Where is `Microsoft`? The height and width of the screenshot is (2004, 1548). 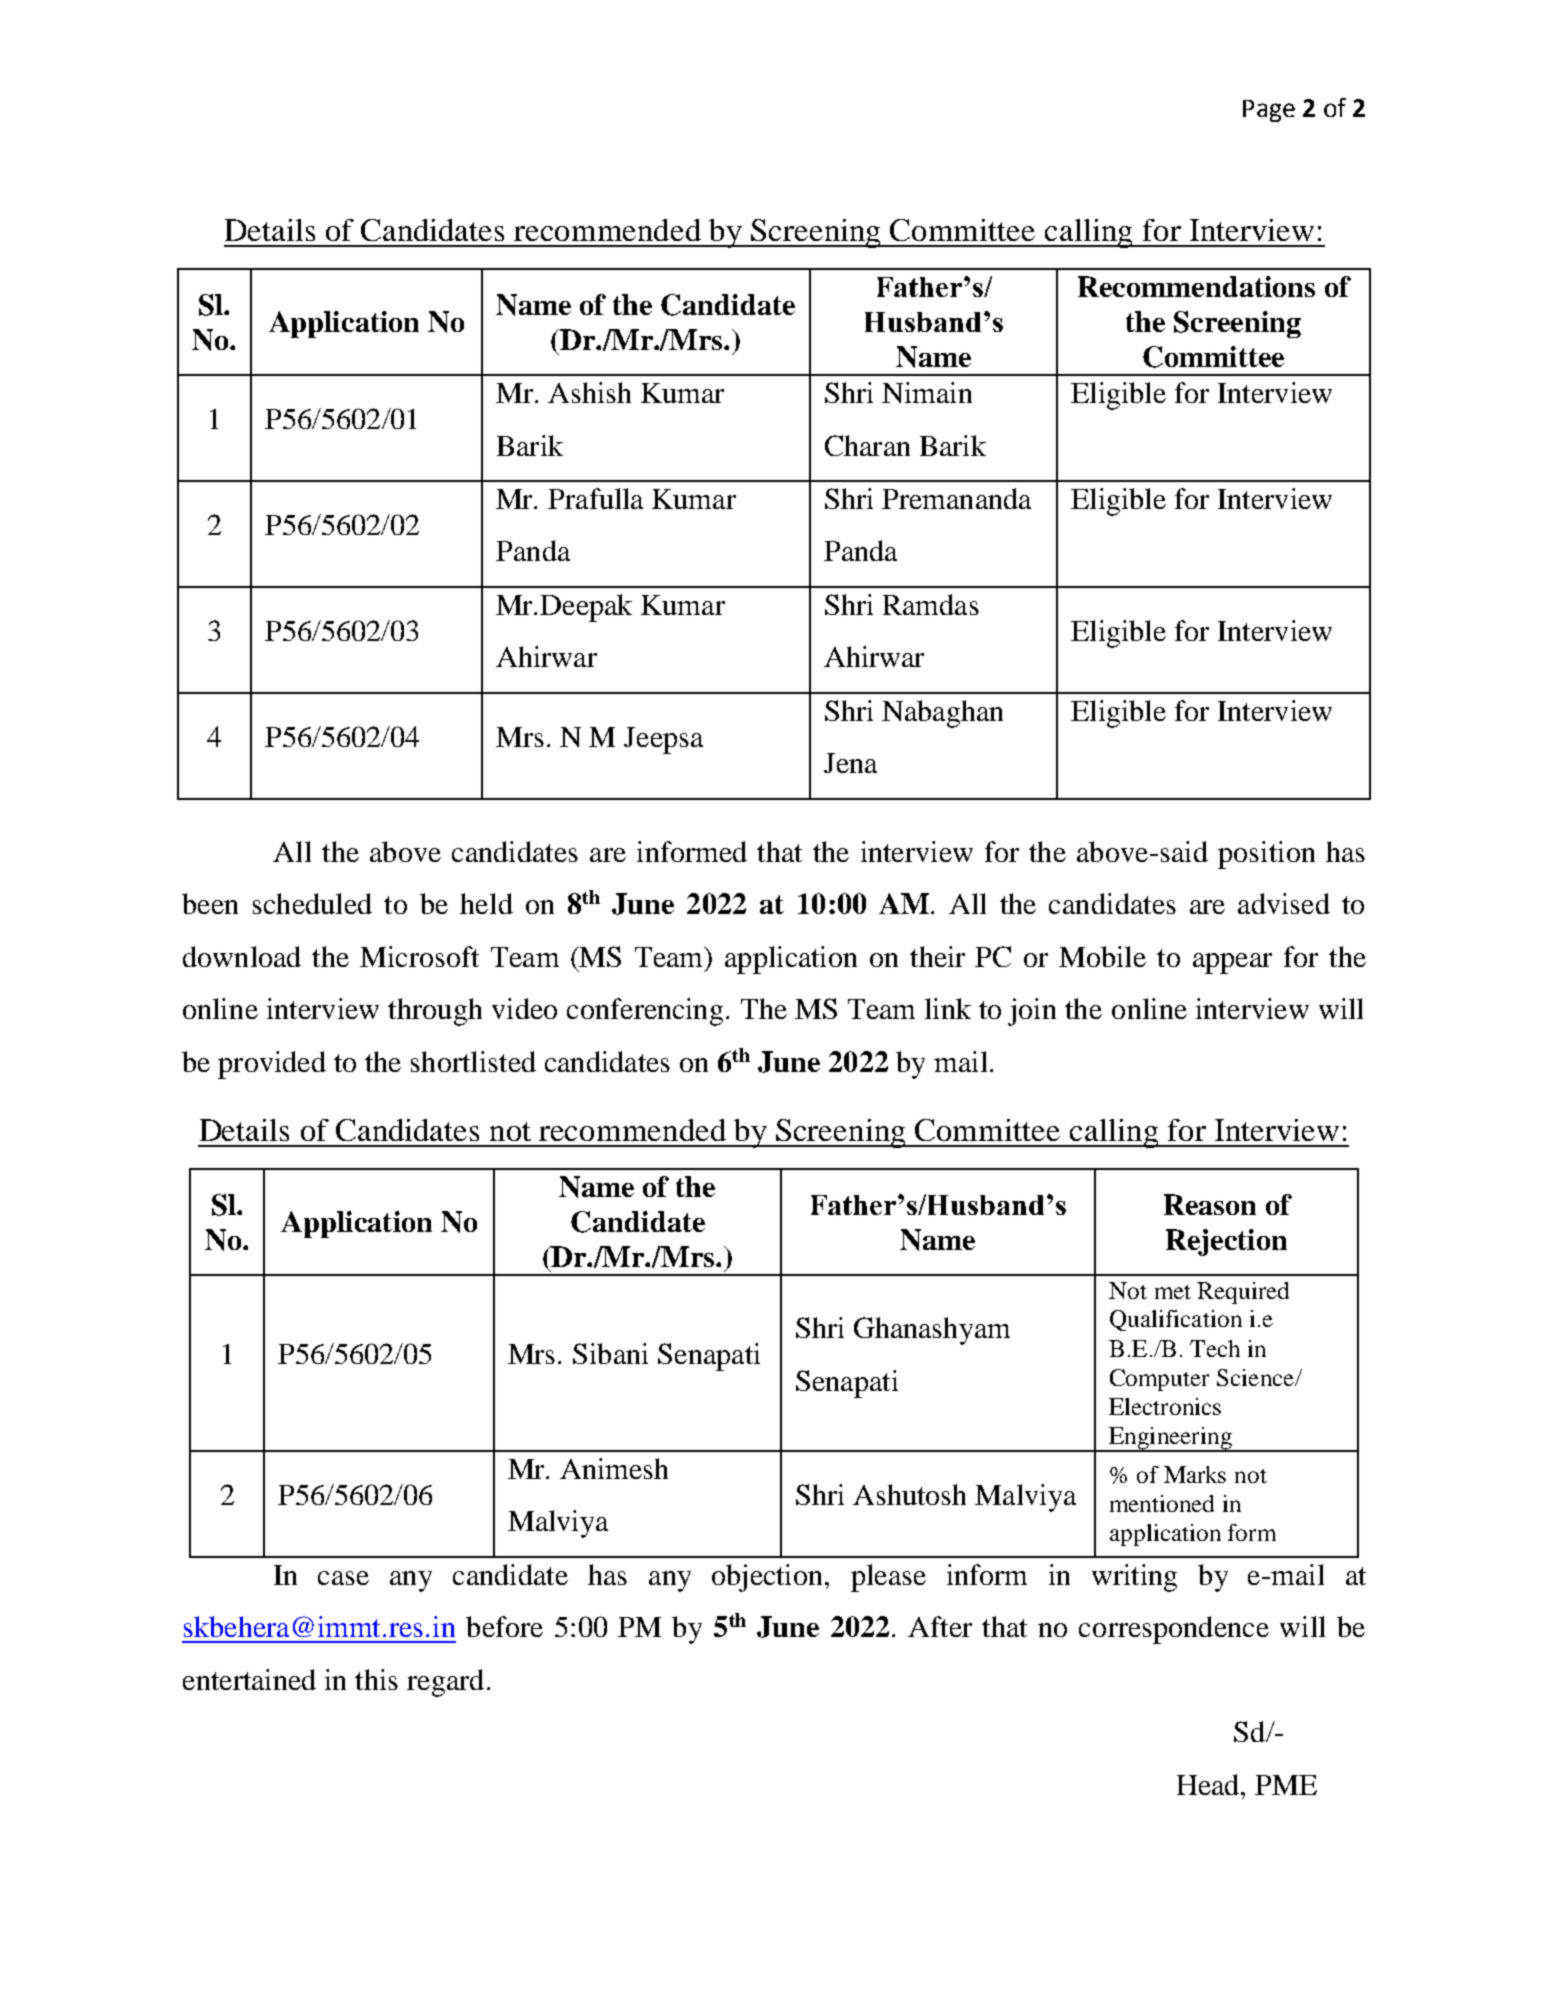
Microsoft is located at coordinates (419, 956).
